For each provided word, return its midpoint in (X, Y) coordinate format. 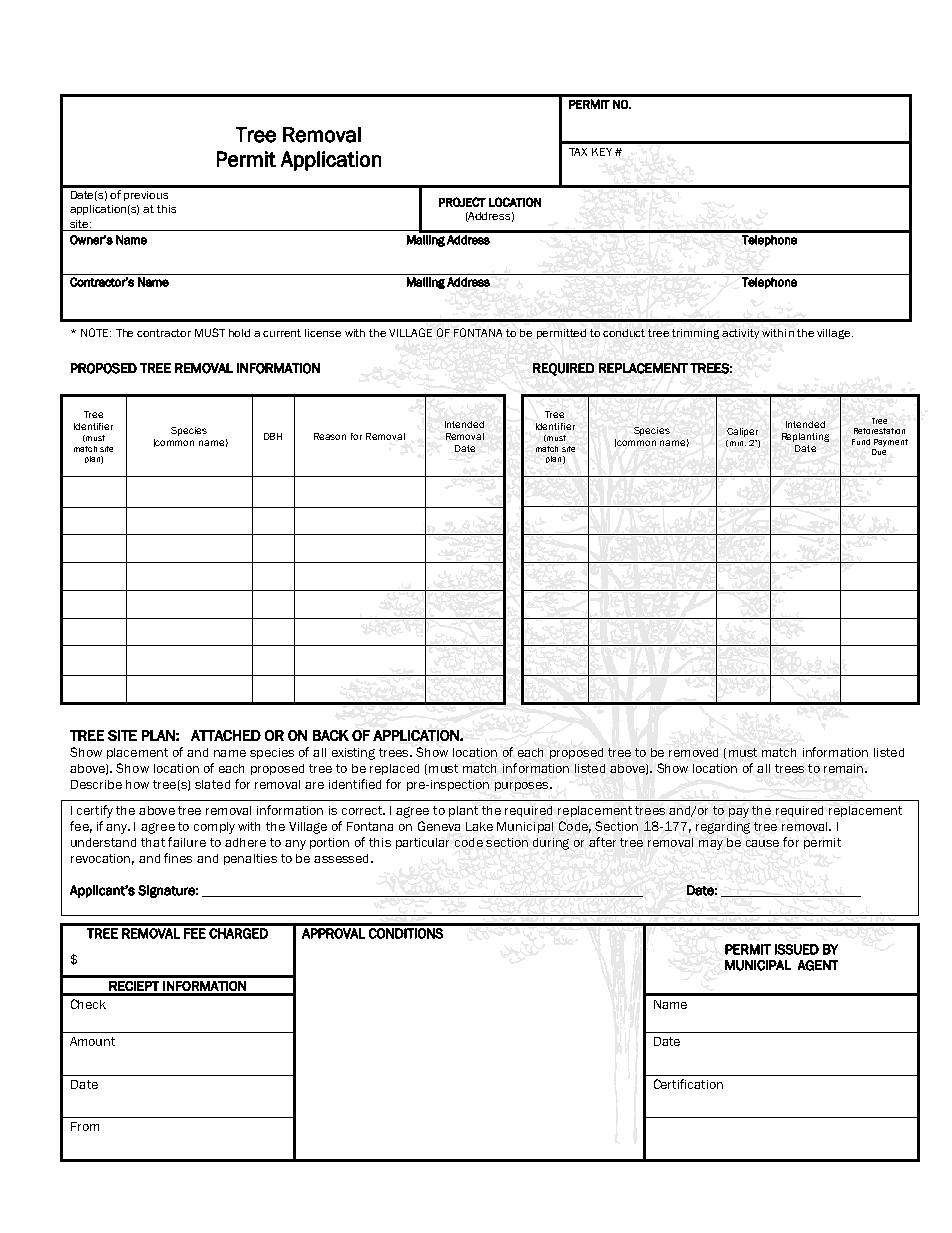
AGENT (818, 965)
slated (212, 784)
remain (845, 768)
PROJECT (462, 202)
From (85, 1126)
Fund (861, 442)
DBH (273, 436)
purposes (523, 786)
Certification (688, 1084)
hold (239, 333)
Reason (330, 436)
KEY (602, 152)
